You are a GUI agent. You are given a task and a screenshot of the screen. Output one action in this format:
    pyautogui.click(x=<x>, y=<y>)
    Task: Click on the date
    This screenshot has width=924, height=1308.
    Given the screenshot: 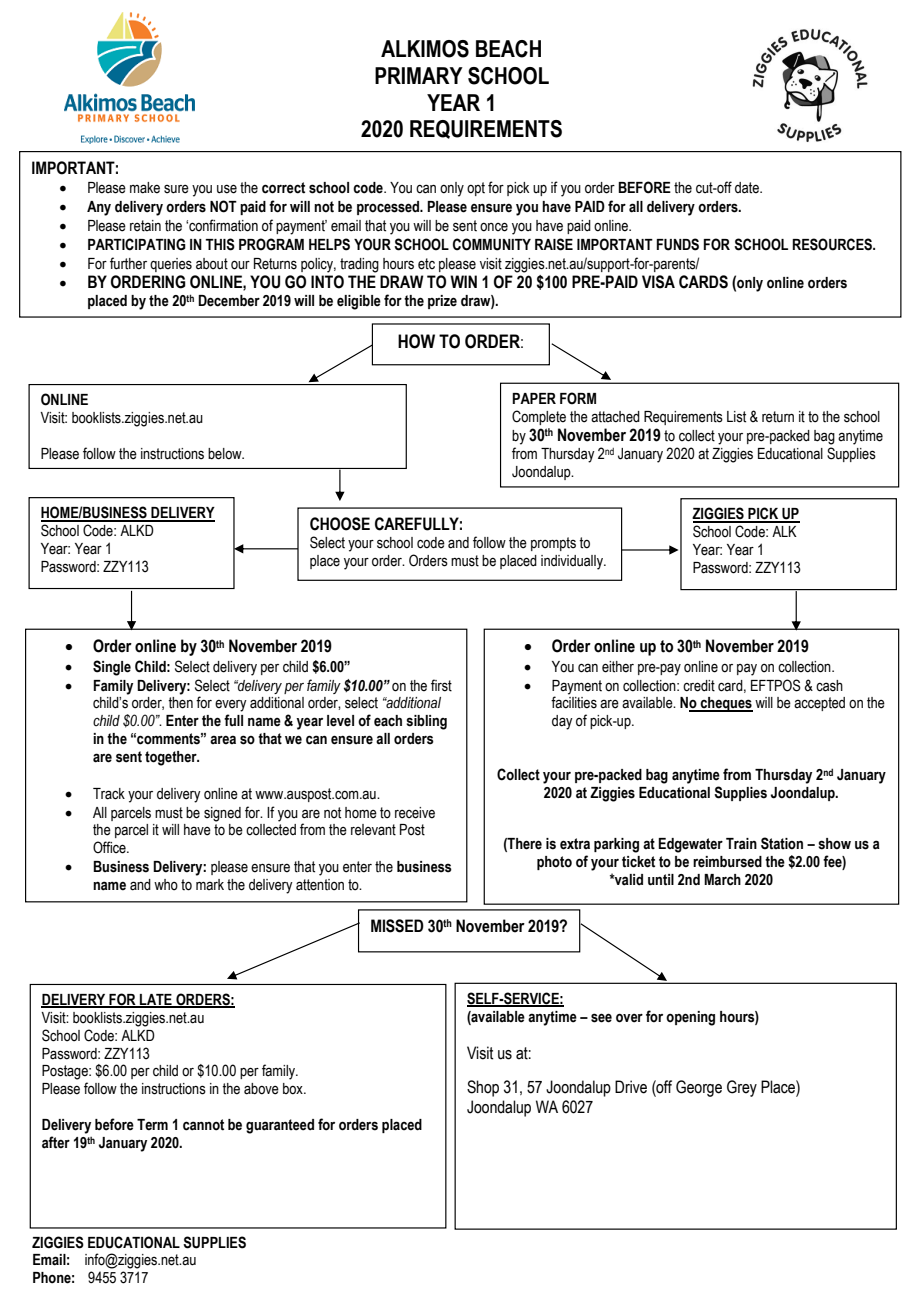 What is the action you would take?
    pyautogui.click(x=748, y=188)
